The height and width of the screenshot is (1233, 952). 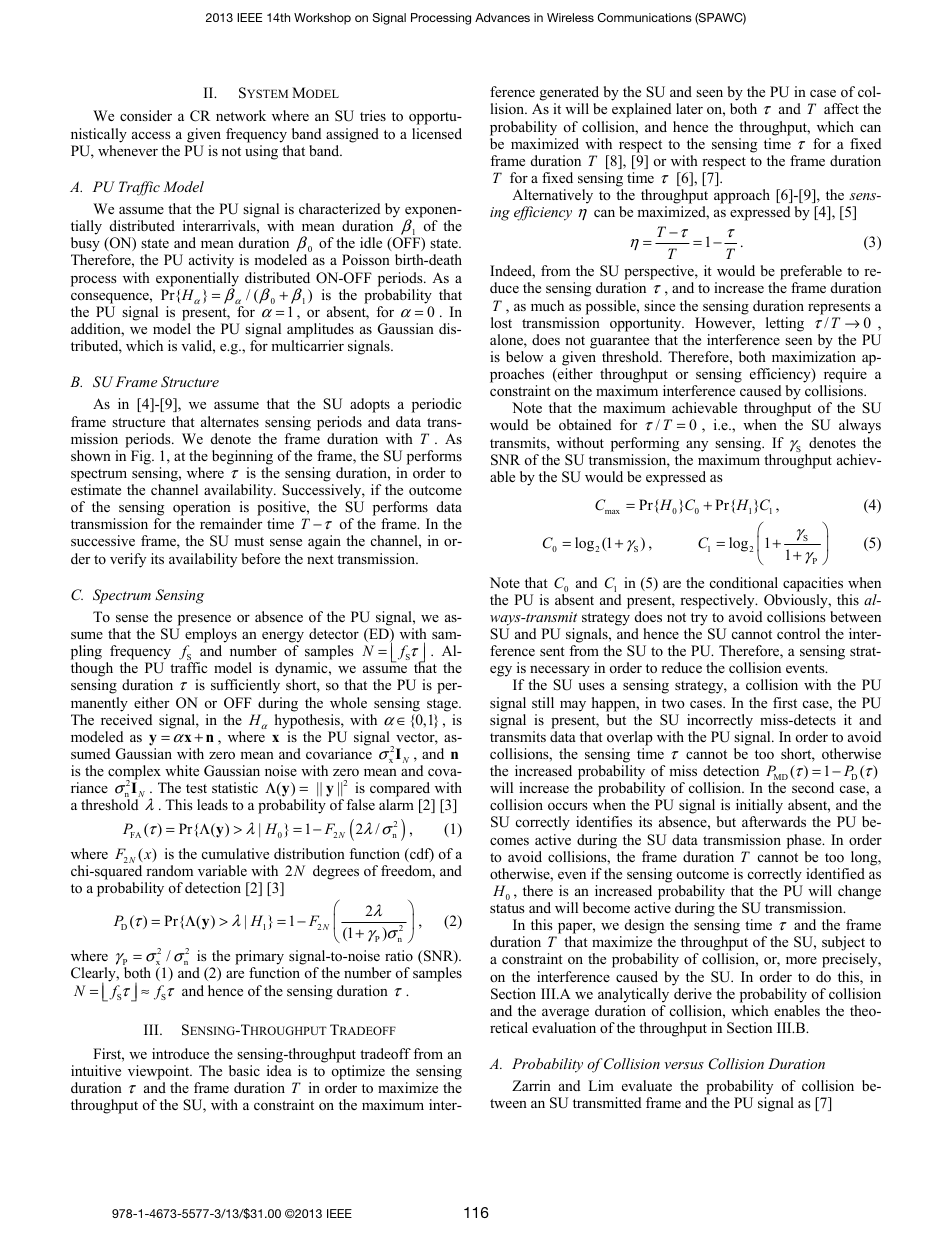 I want to click on affect, so click(x=841, y=108).
